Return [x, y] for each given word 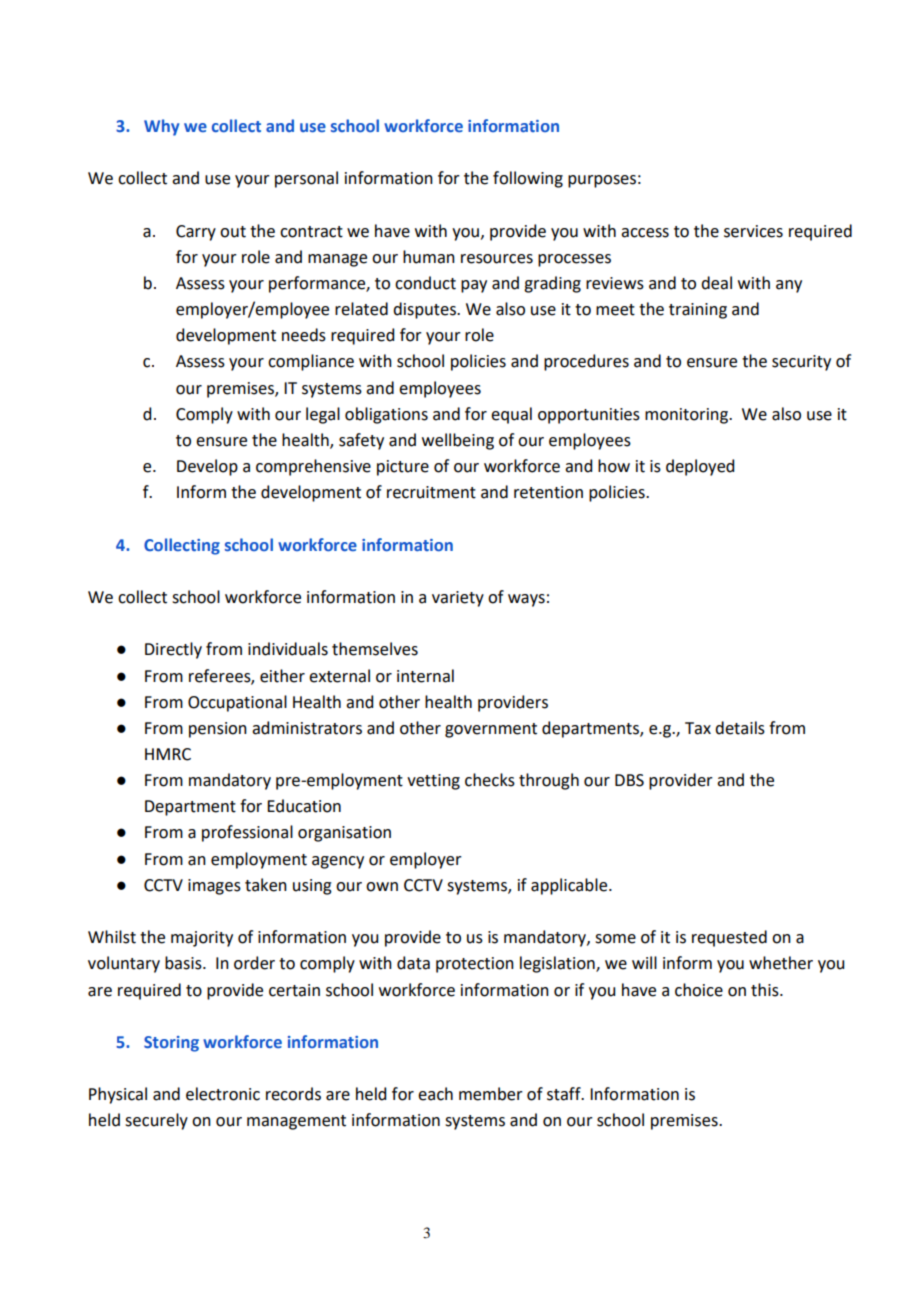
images [214, 887]
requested [729, 938]
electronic [223, 1094]
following [528, 179]
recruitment [431, 492]
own [382, 887]
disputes [425, 310]
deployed [700, 467]
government [491, 730]
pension [218, 730]
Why [161, 127]
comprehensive [313, 467]
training [698, 311]
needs [304, 335]
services [753, 231]
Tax [698, 728]
